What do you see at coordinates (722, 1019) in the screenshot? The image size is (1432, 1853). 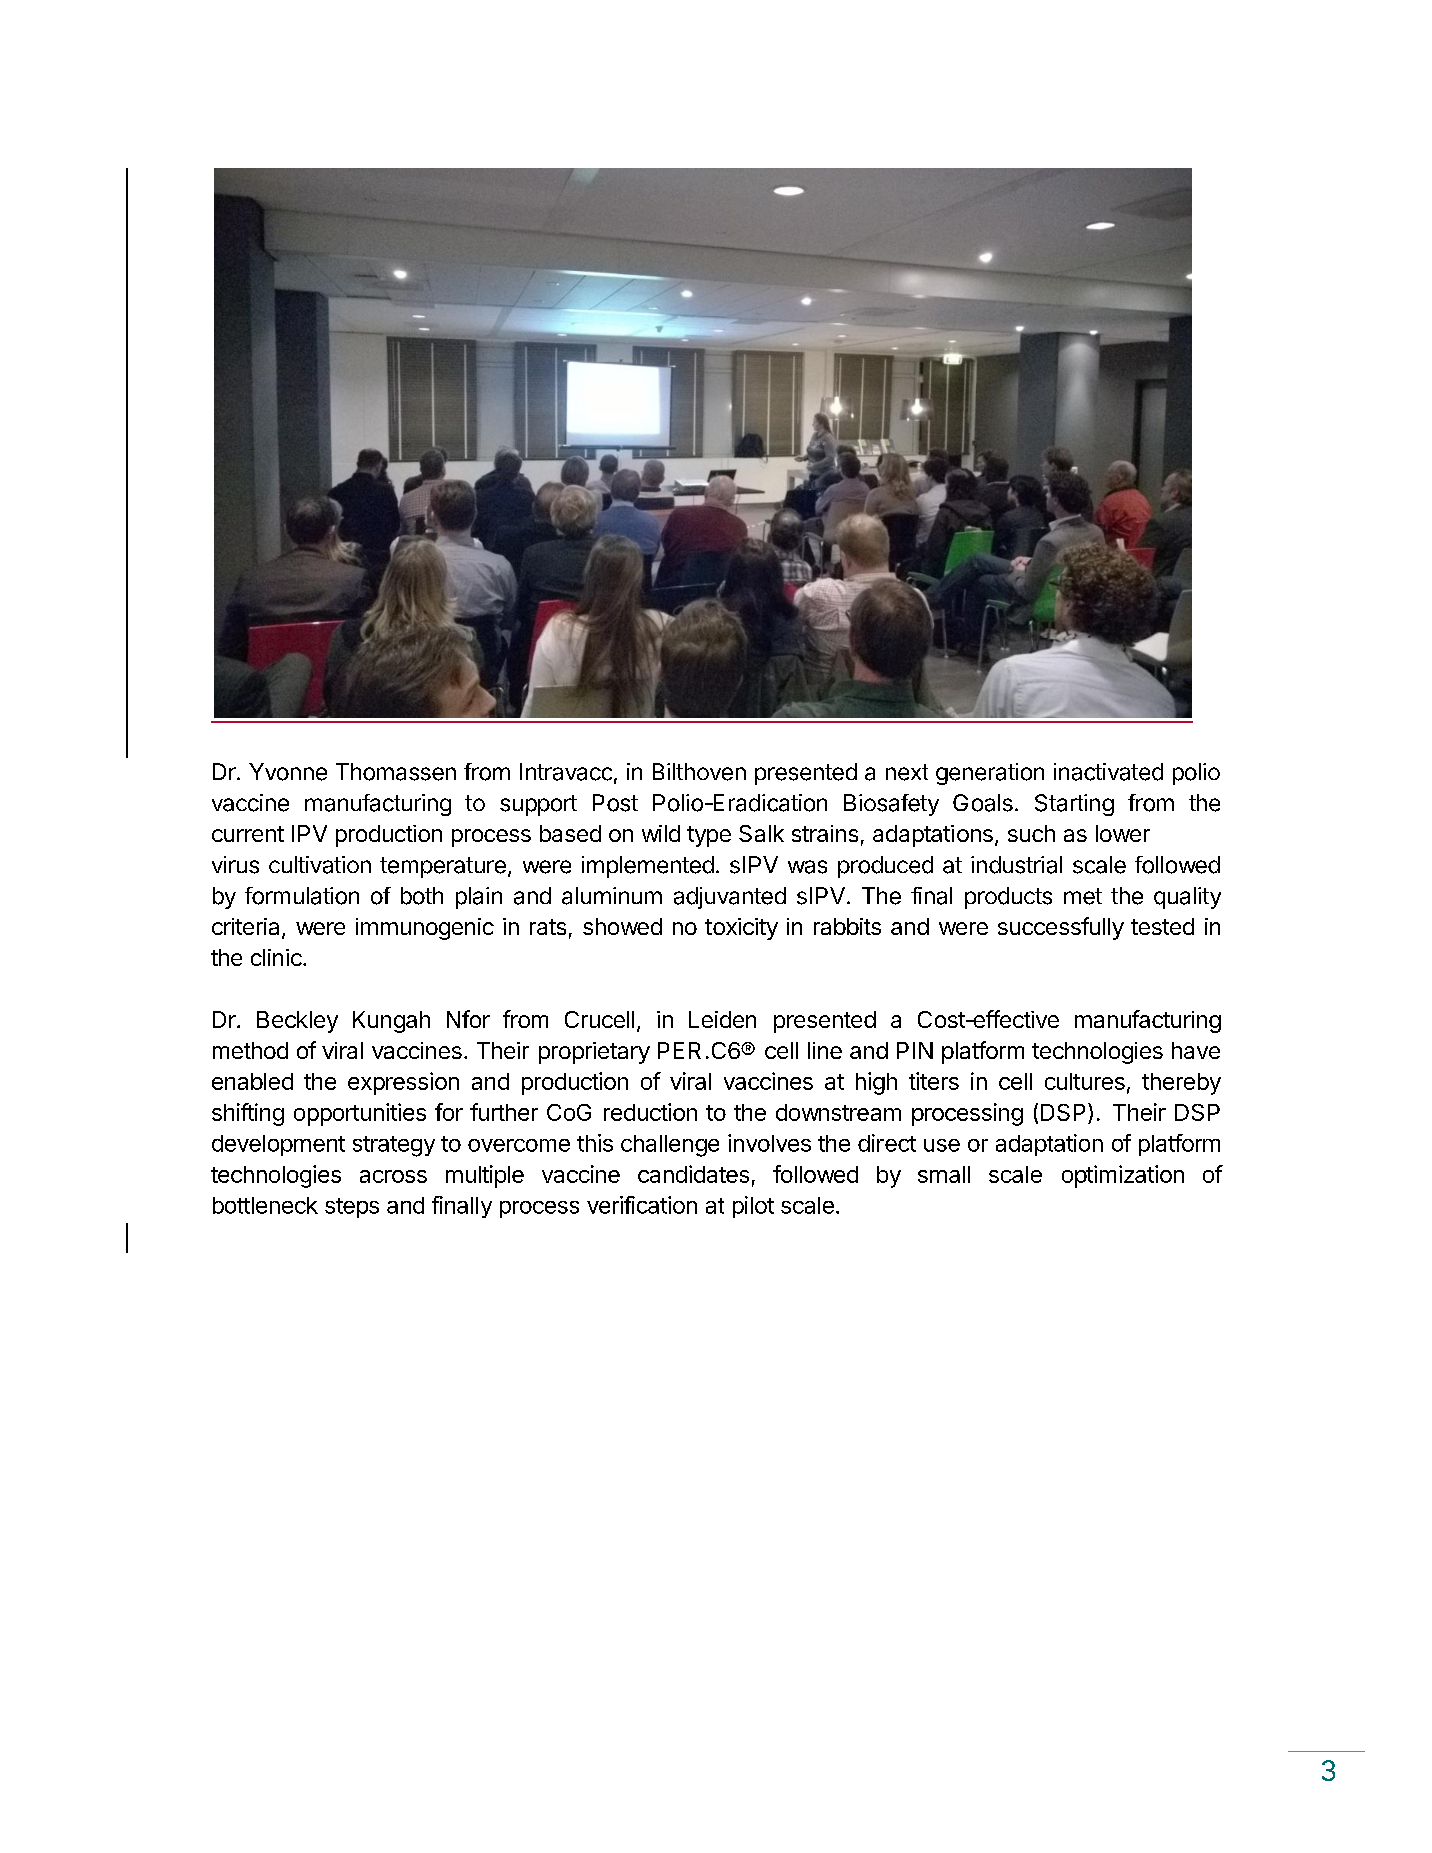 I see `Leiden` at bounding box center [722, 1019].
